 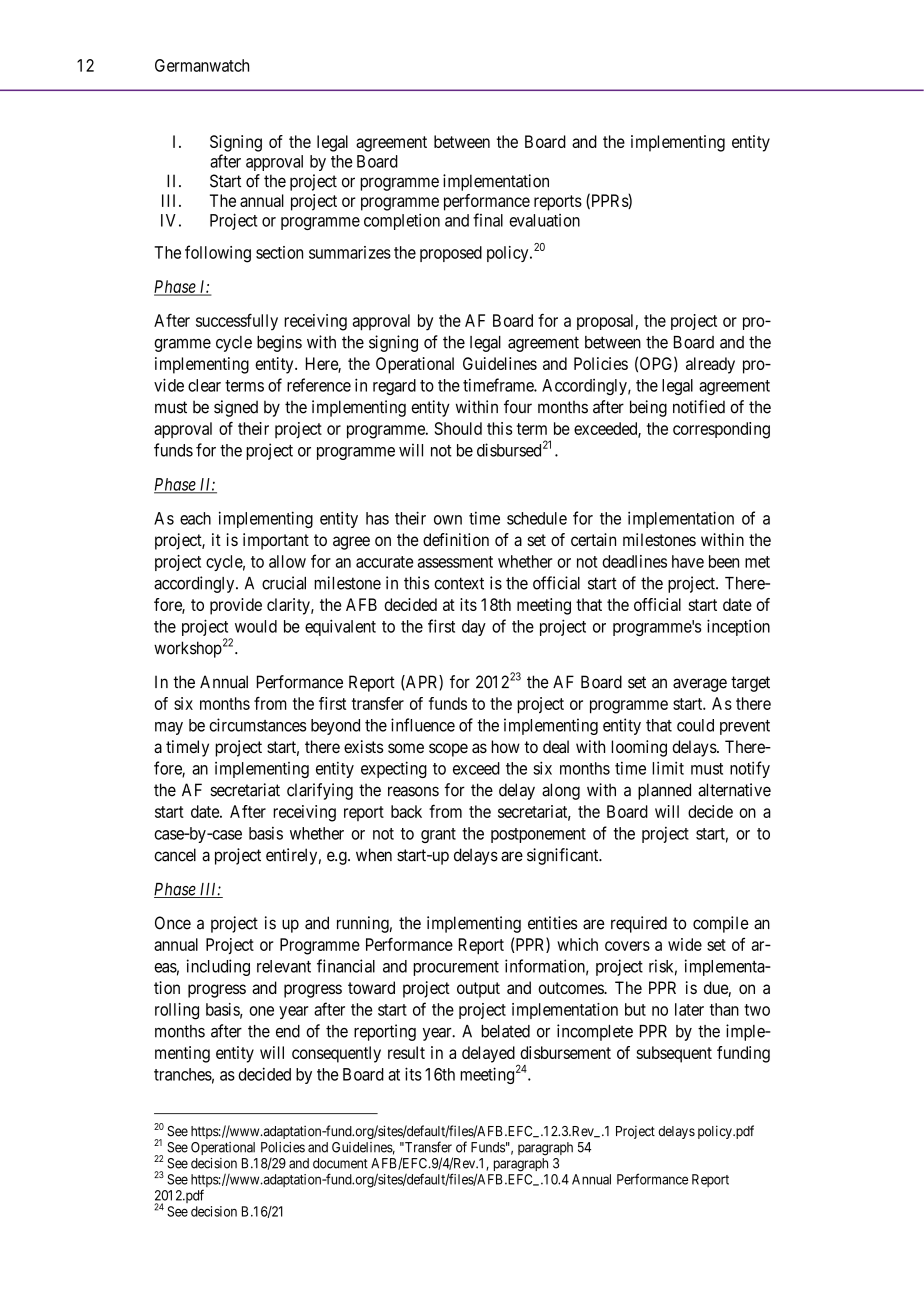 What do you see at coordinates (710, 365) in the screenshot?
I see `already` at bounding box center [710, 365].
